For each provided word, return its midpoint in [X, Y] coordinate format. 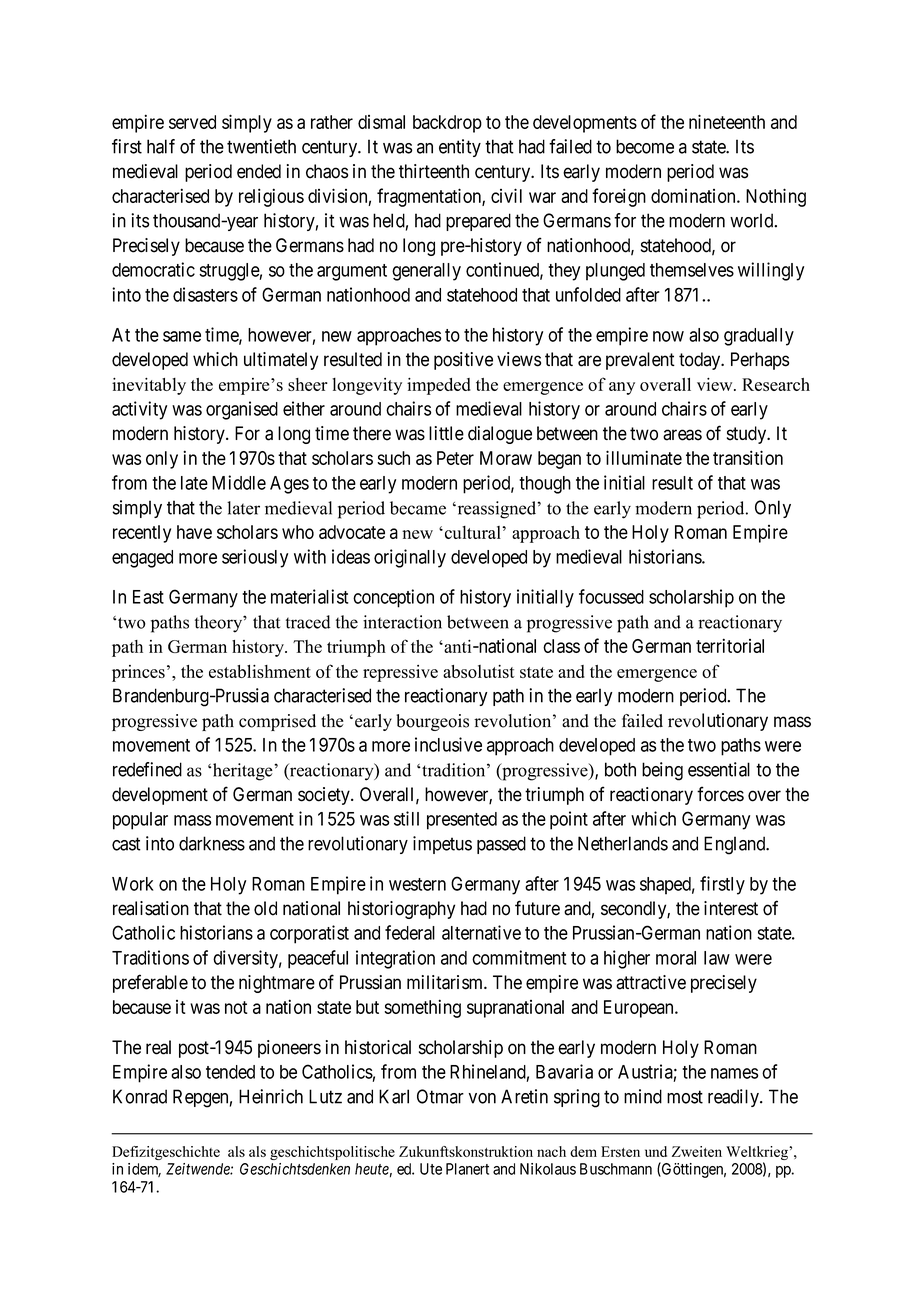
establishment [260, 671]
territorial [730, 645]
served [192, 122]
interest [731, 908]
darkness [212, 843]
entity [460, 148]
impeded [439, 386]
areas [682, 435]
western [417, 884]
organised [242, 410]
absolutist [479, 671]
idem [144, 1170]
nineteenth [727, 121]
